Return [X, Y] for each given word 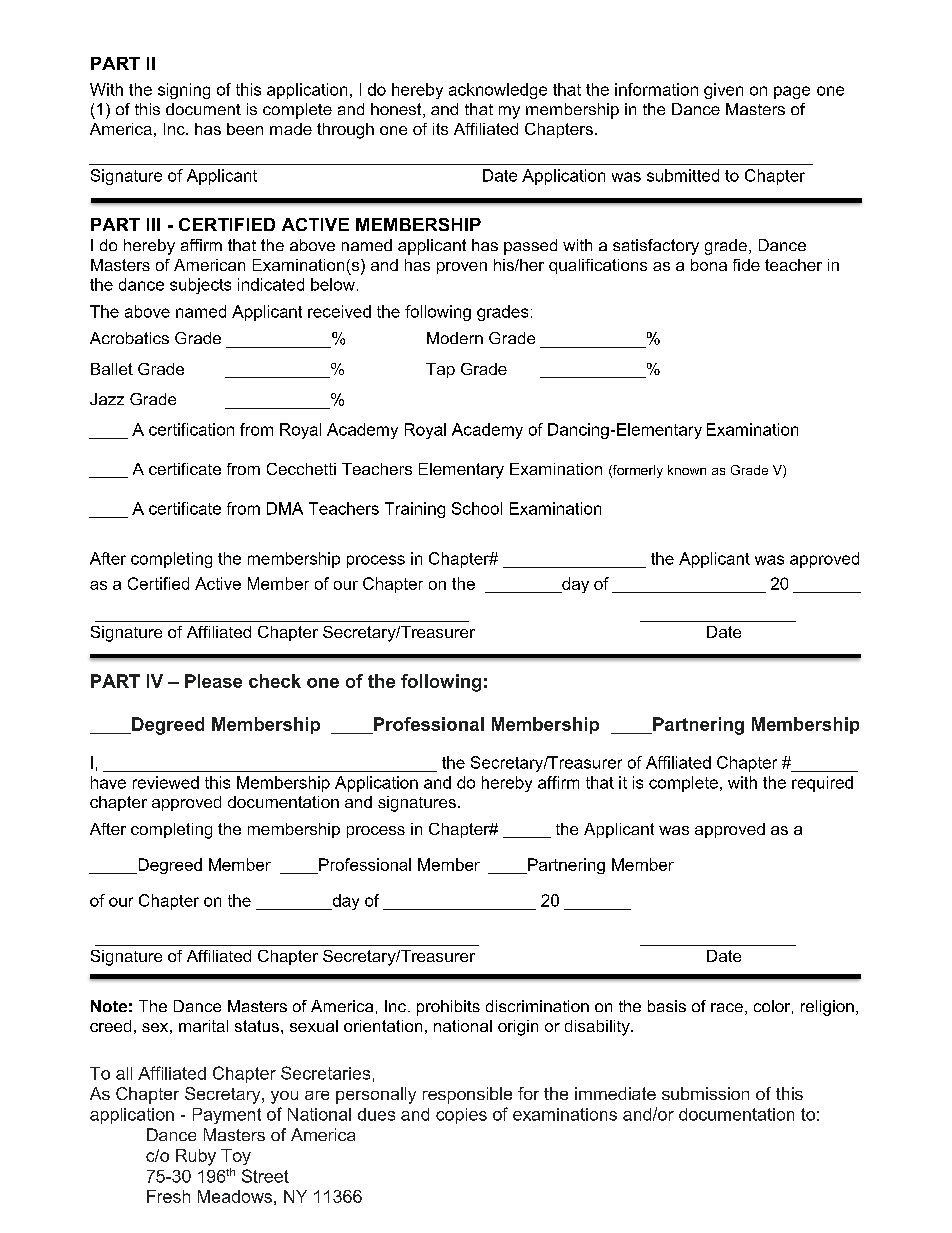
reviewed [166, 782]
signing [184, 91]
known [687, 470]
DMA [285, 508]
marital [203, 1026]
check [275, 681]
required [822, 784]
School [477, 508]
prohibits [448, 1008]
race [727, 1007]
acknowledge [498, 91]
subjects [200, 286]
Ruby [196, 1157]
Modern [455, 338]
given [723, 91]
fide [746, 265]
